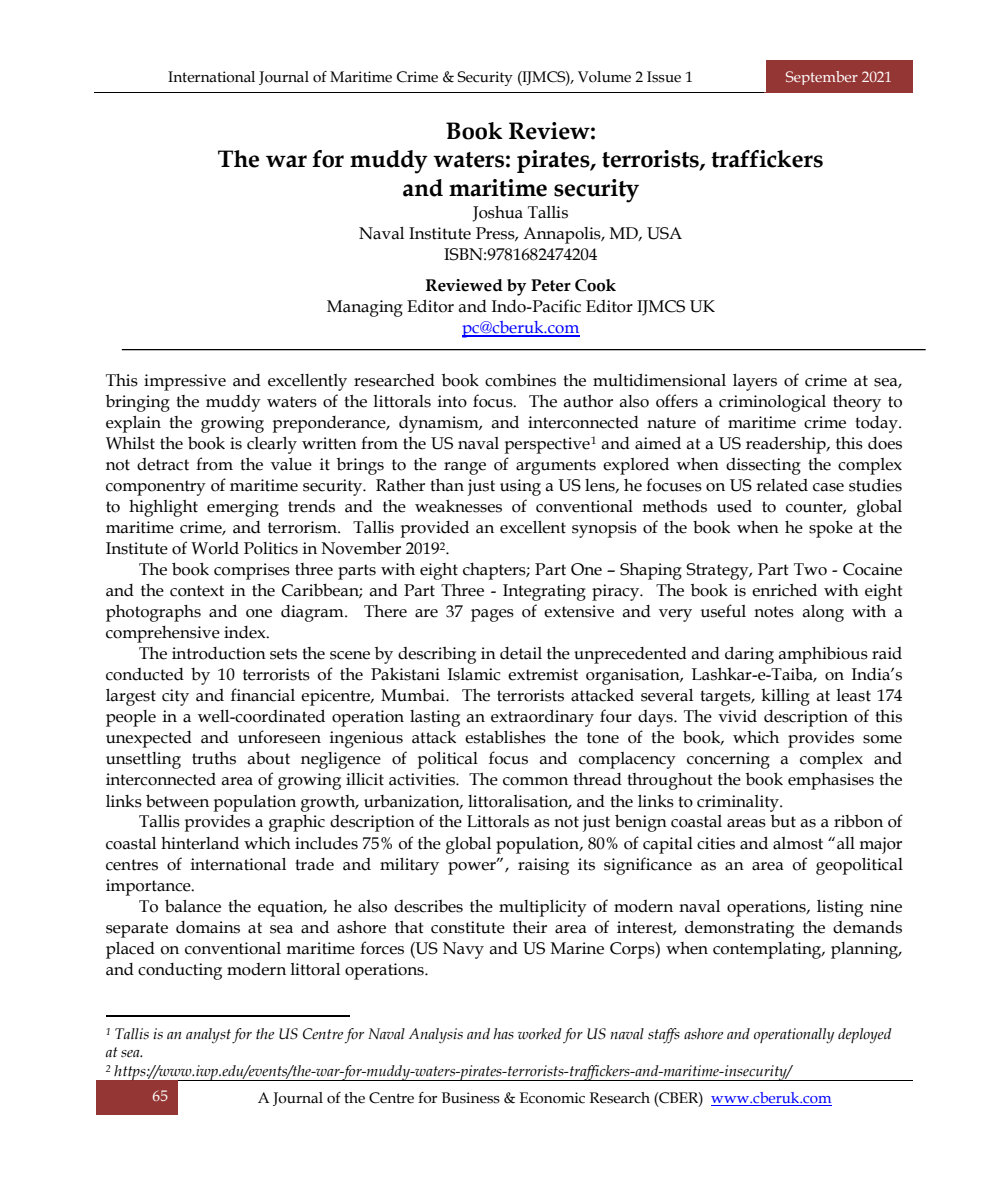  Describe the element at coordinates (544, 592) in the screenshot. I see `Integrating` at that location.
